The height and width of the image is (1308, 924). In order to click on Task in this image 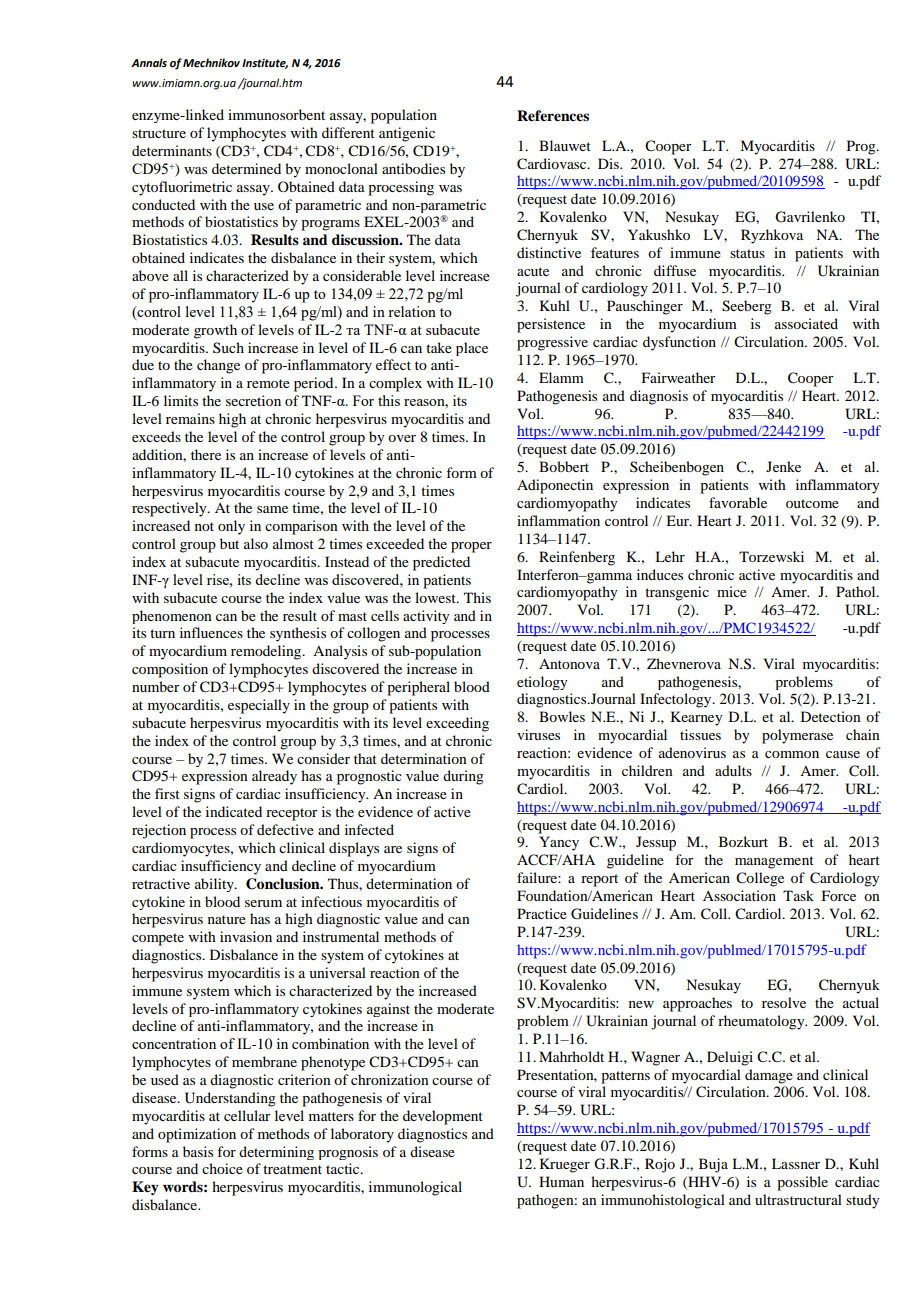, I will do `click(798, 895)`.
